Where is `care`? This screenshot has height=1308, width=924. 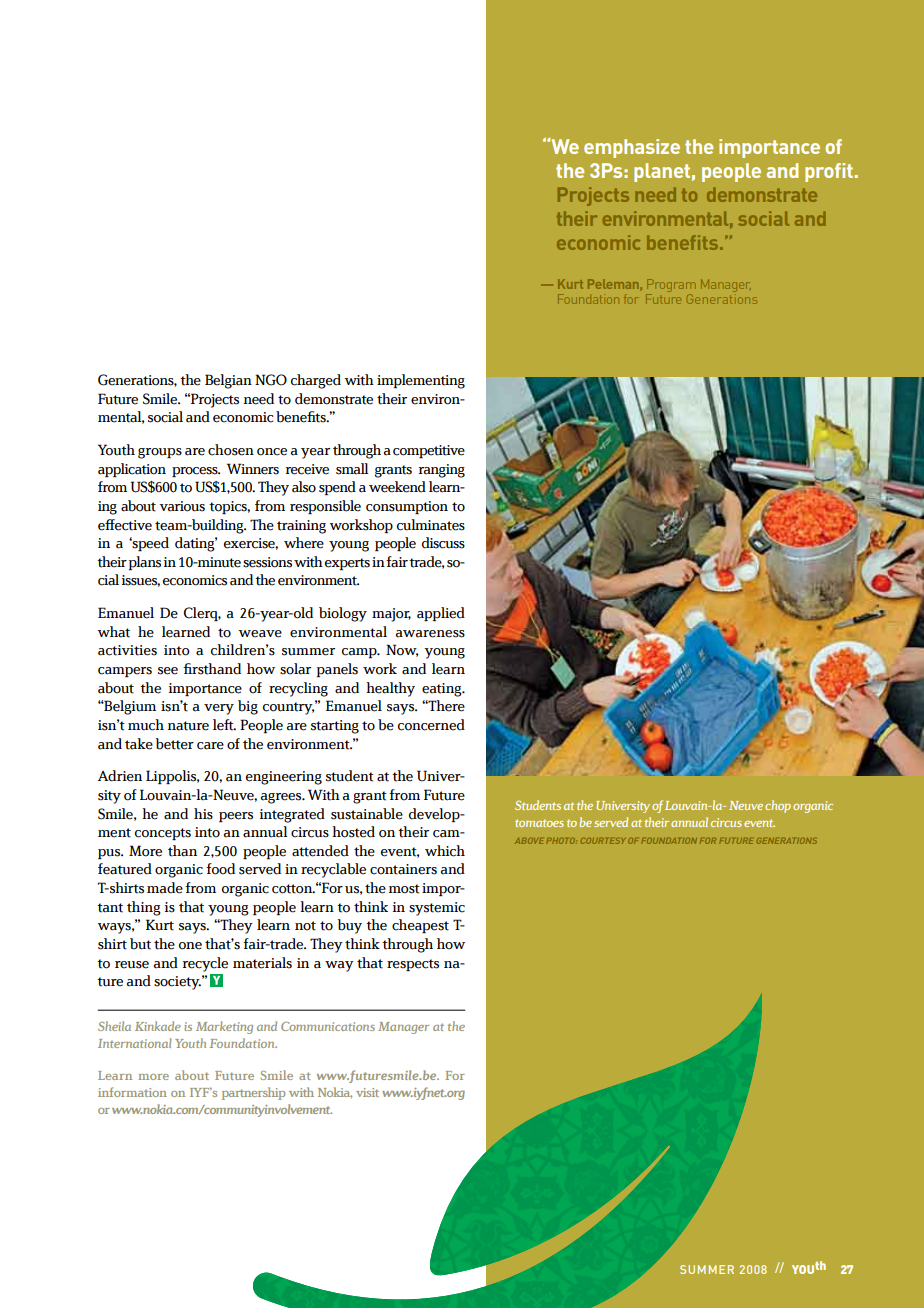 care is located at coordinates (210, 746).
